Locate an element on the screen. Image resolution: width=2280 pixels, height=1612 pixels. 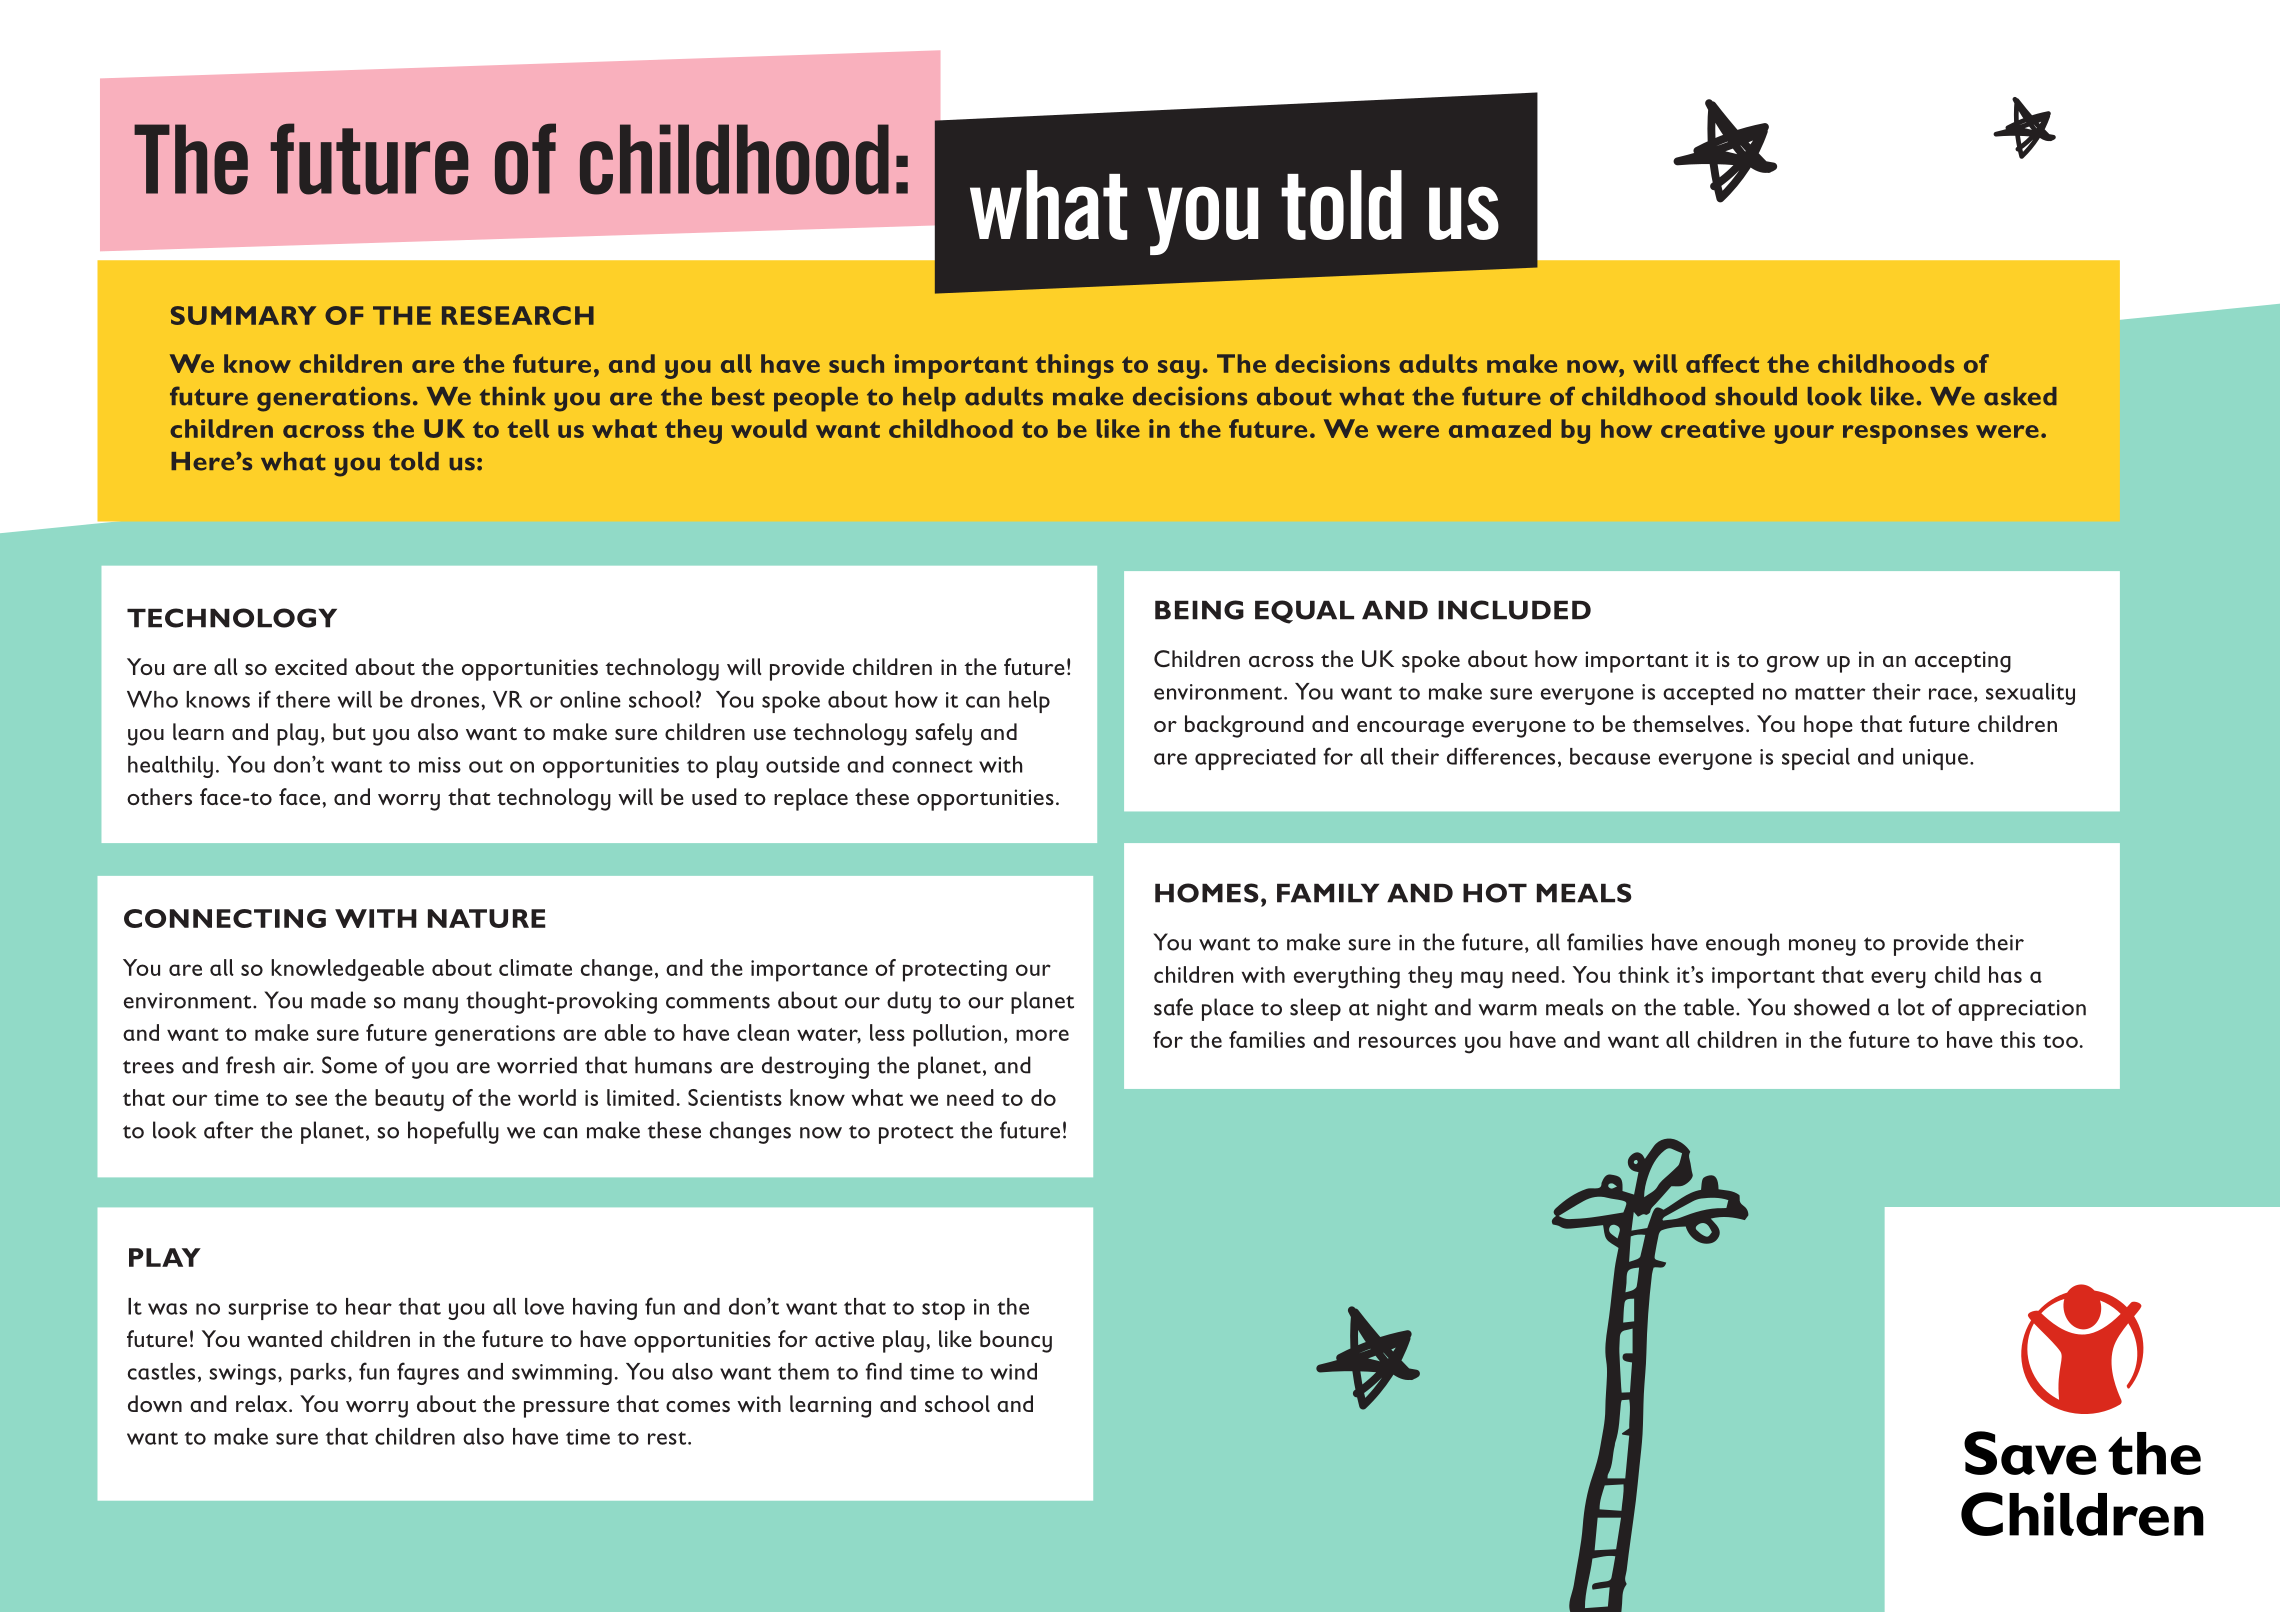
showed is located at coordinates (1832, 1007).
